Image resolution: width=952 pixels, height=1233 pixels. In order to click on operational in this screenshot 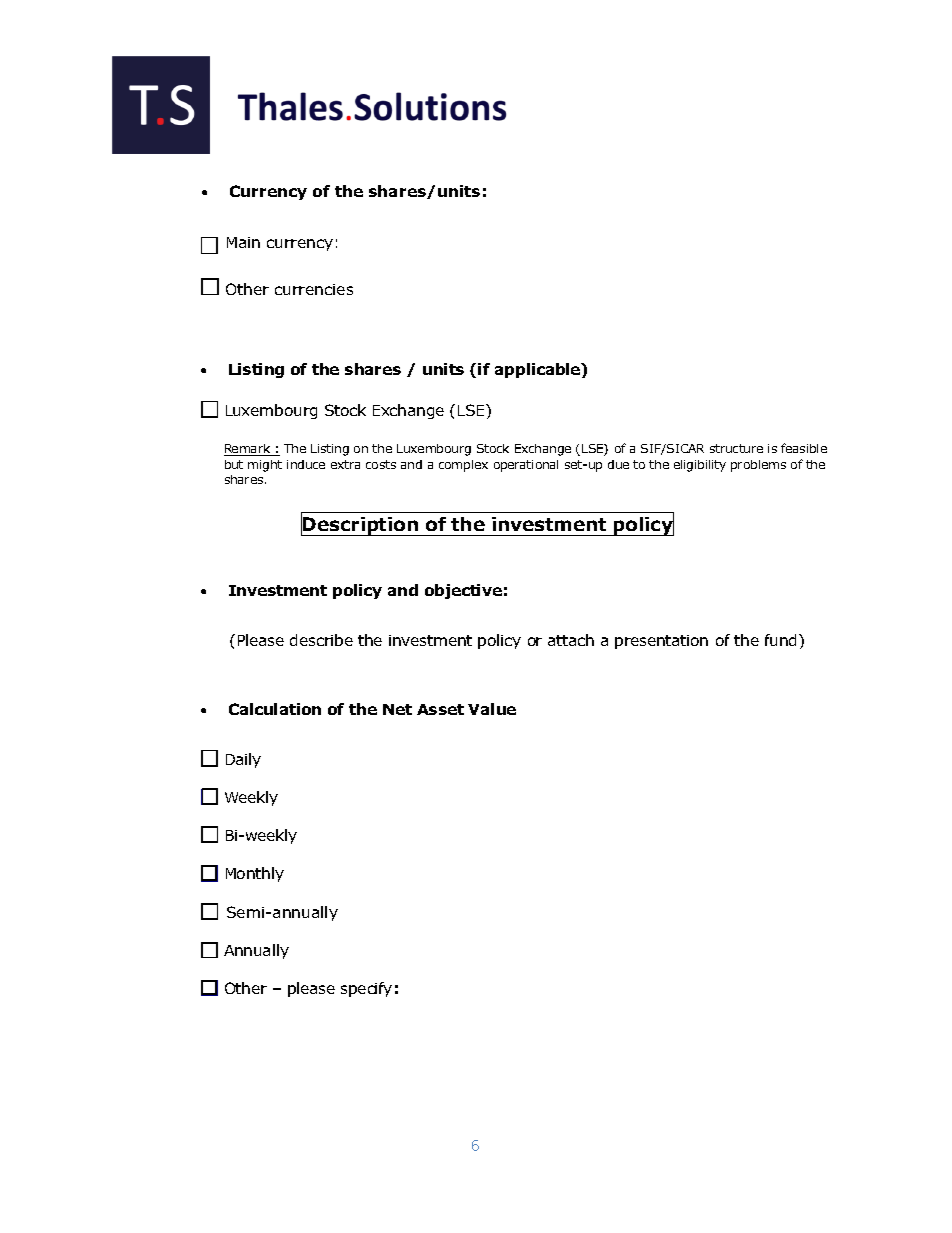, I will do `click(526, 466)`.
